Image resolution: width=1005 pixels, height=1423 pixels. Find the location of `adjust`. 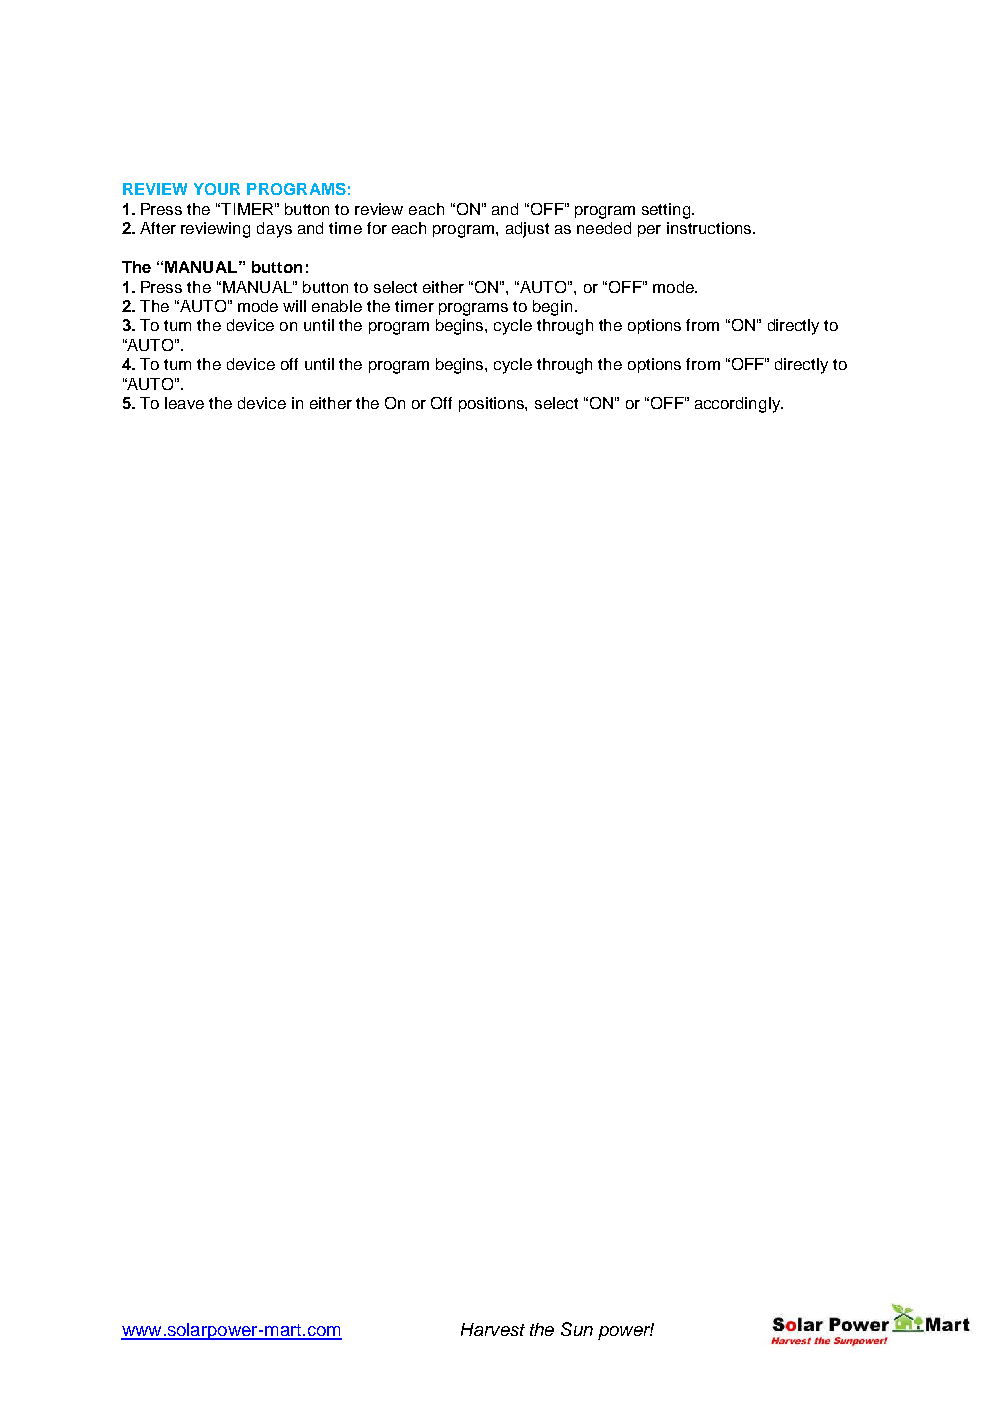

adjust is located at coordinates (527, 230).
